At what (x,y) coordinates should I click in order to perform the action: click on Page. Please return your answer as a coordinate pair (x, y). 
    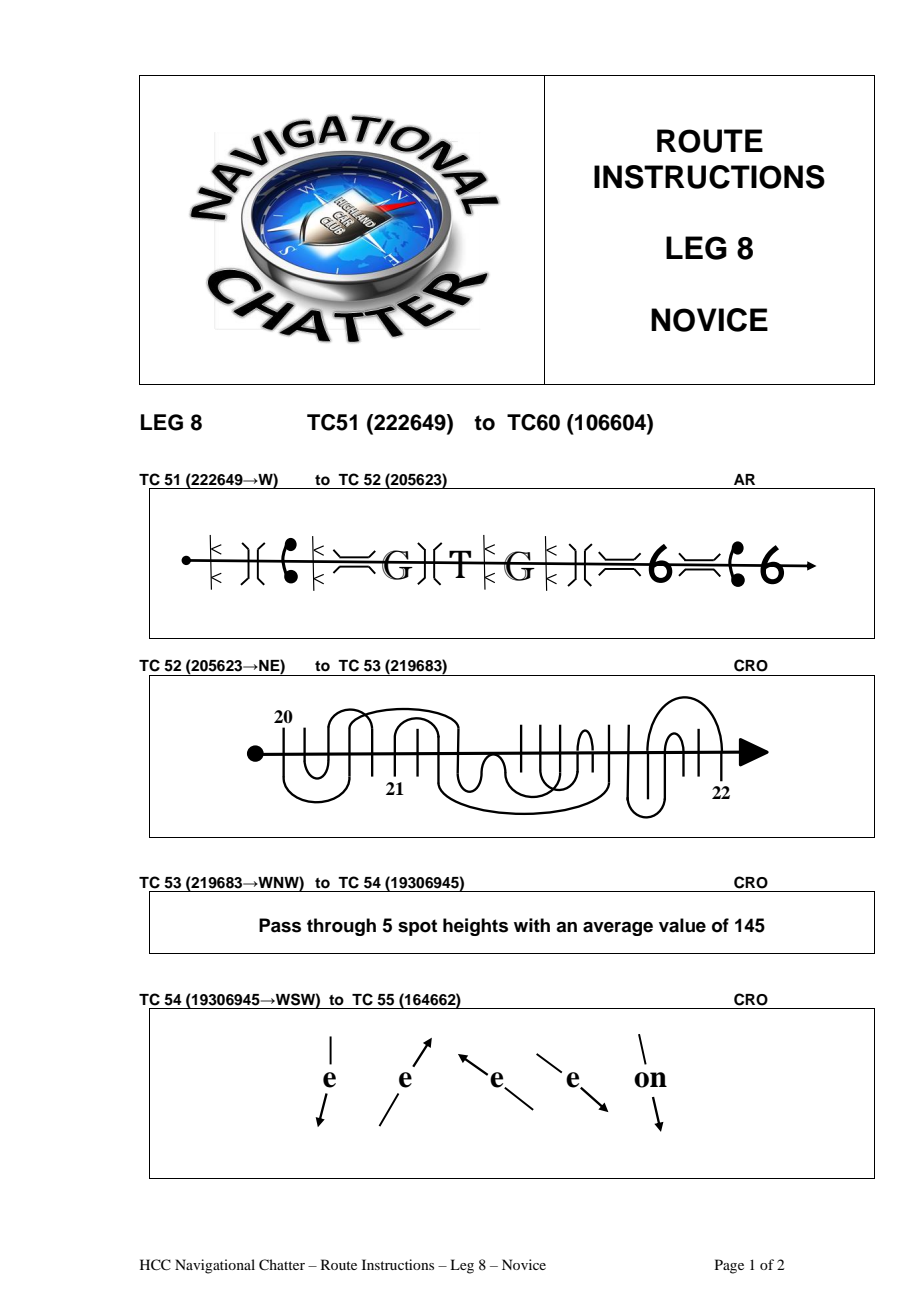
    Looking at the image, I should click on (729, 1266).
